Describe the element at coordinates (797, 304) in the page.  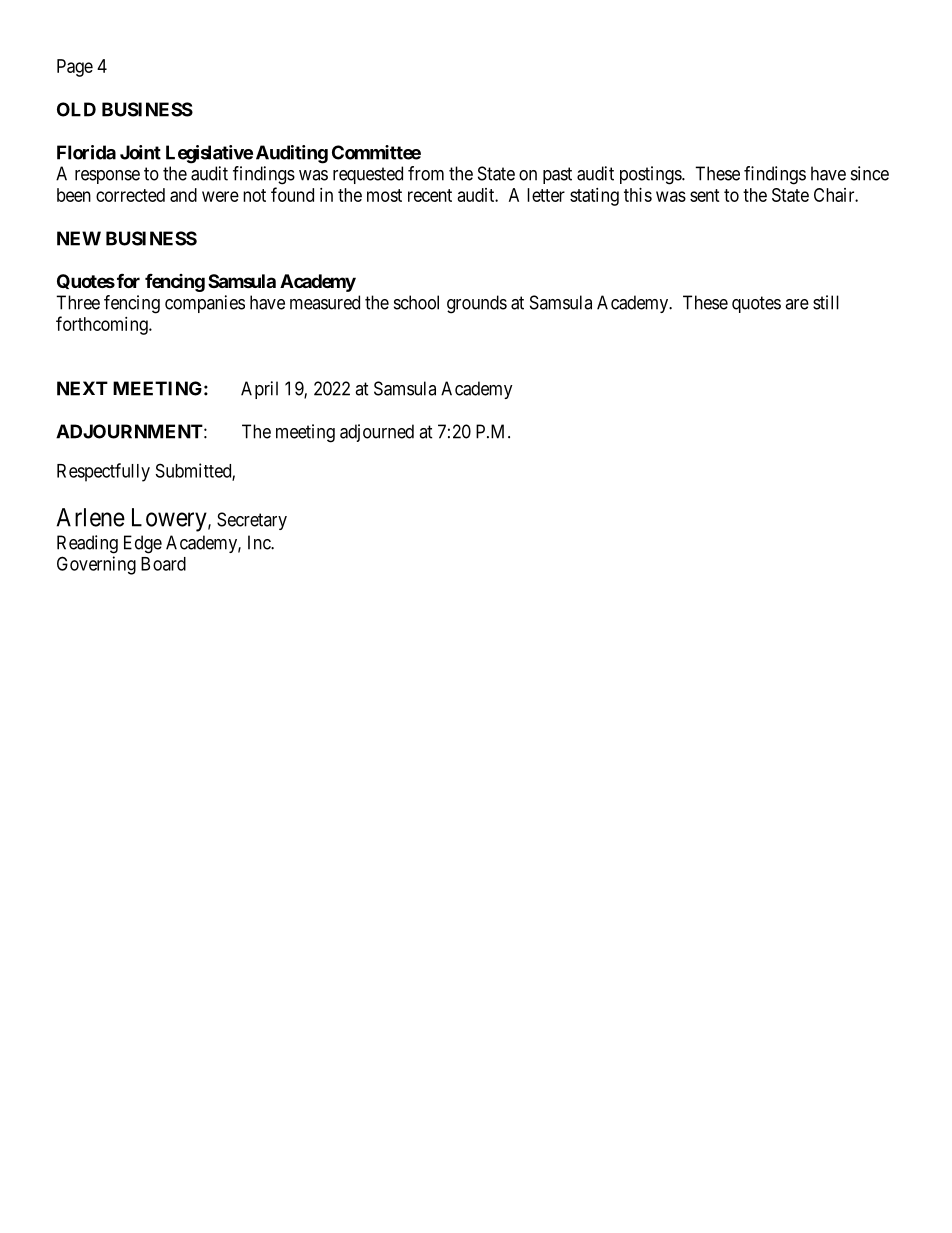
I see `are` at that location.
